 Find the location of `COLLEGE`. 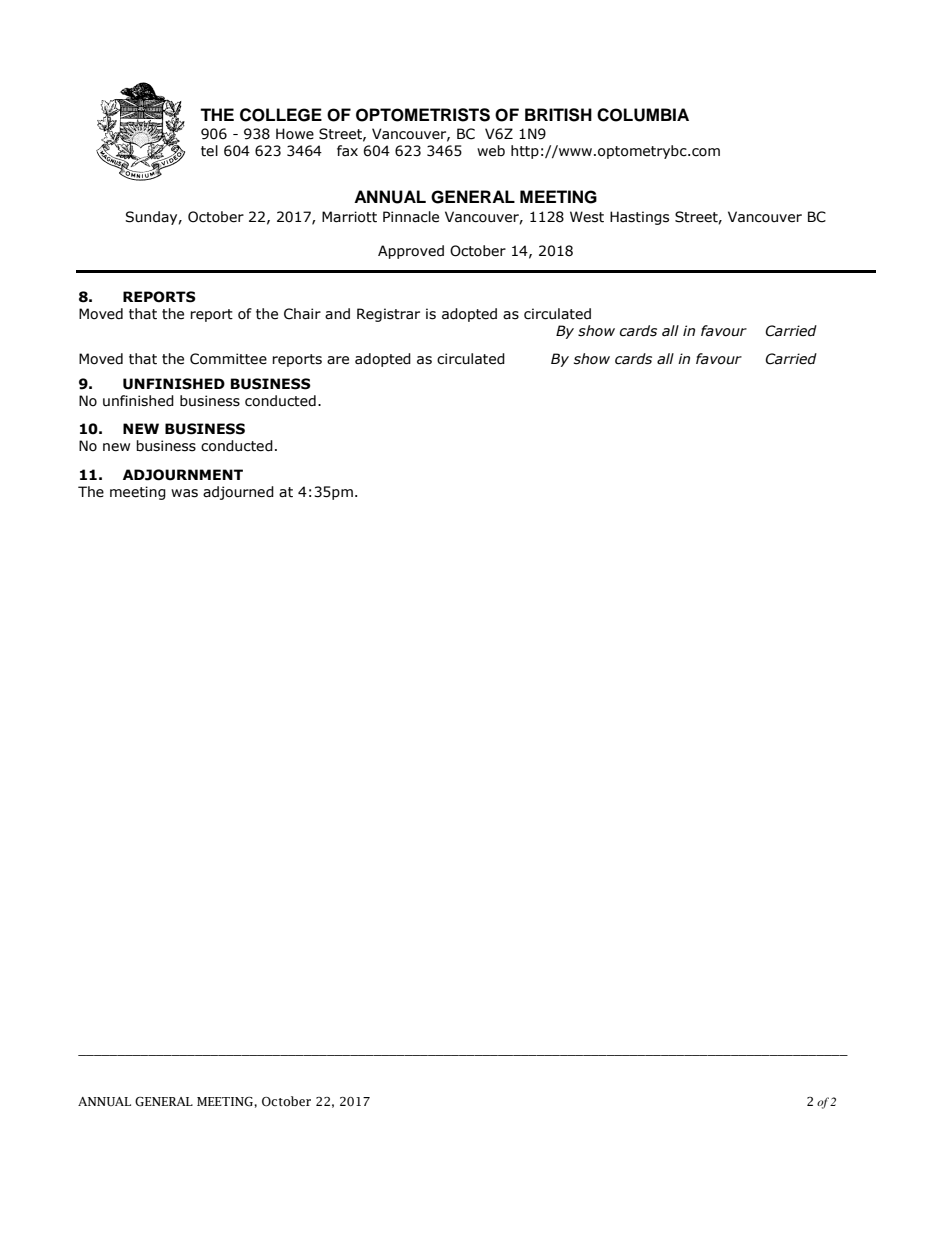

COLLEGE is located at coordinates (281, 115).
